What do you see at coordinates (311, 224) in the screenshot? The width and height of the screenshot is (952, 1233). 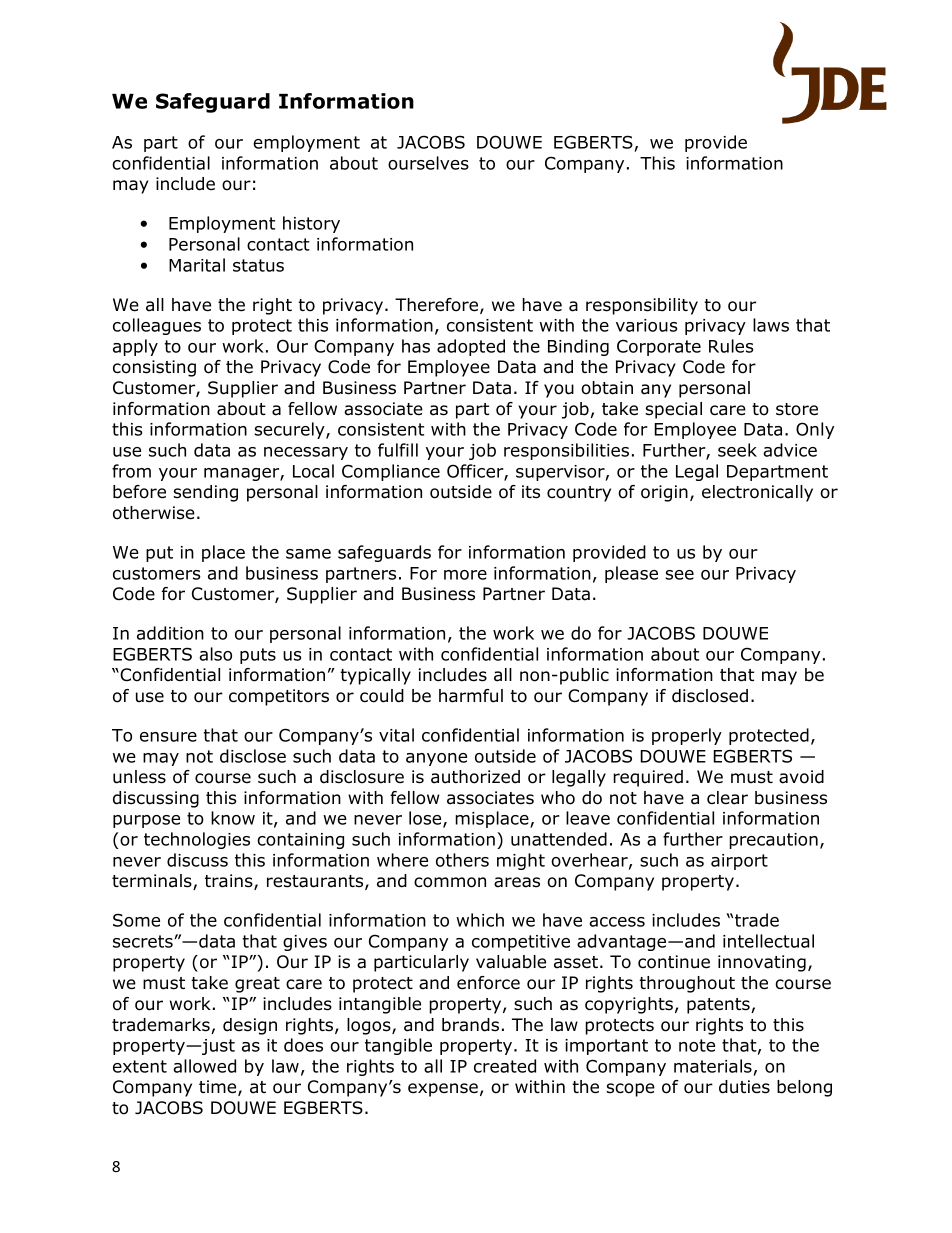 I see `history` at bounding box center [311, 224].
